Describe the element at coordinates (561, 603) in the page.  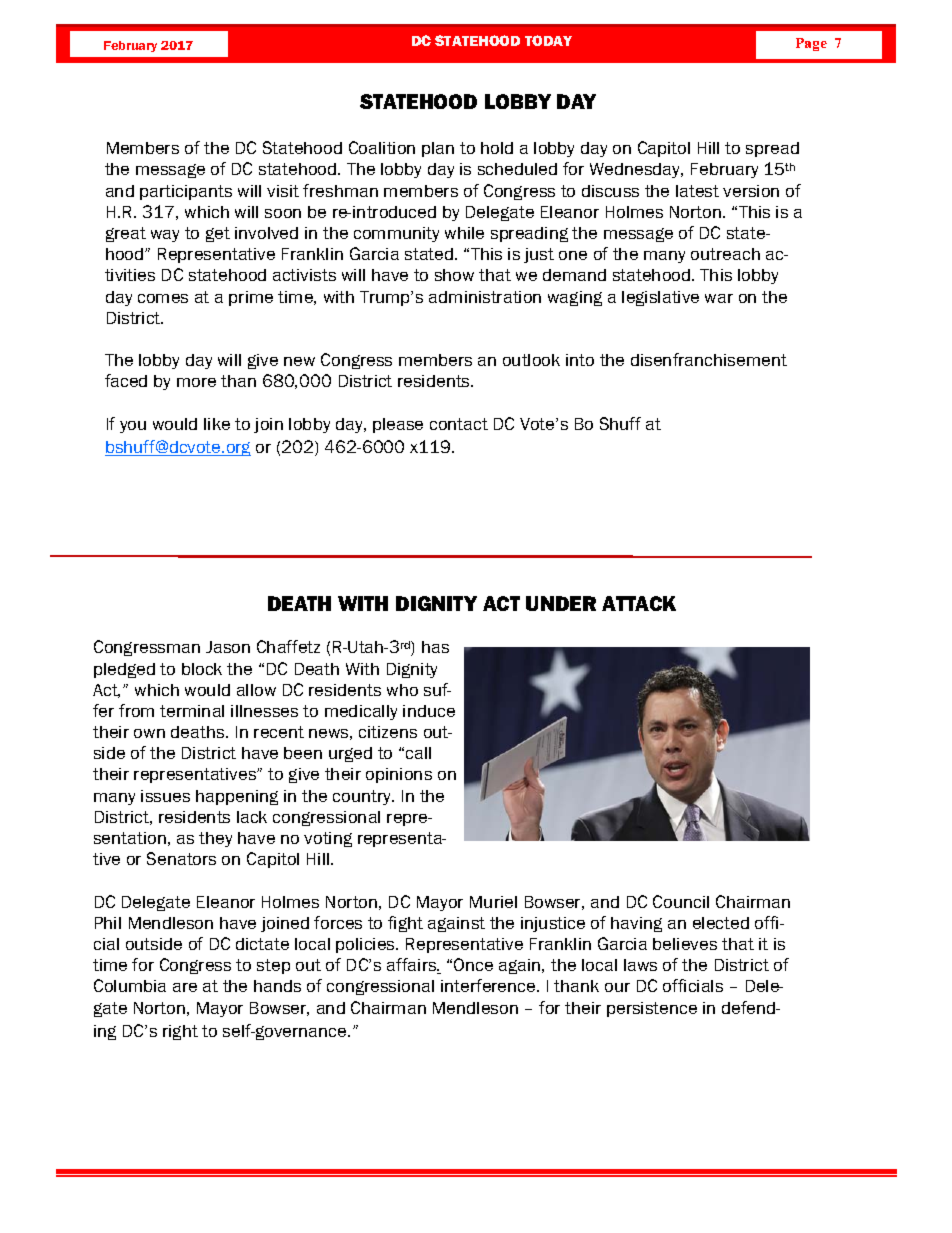
I see `UNDER` at that location.
